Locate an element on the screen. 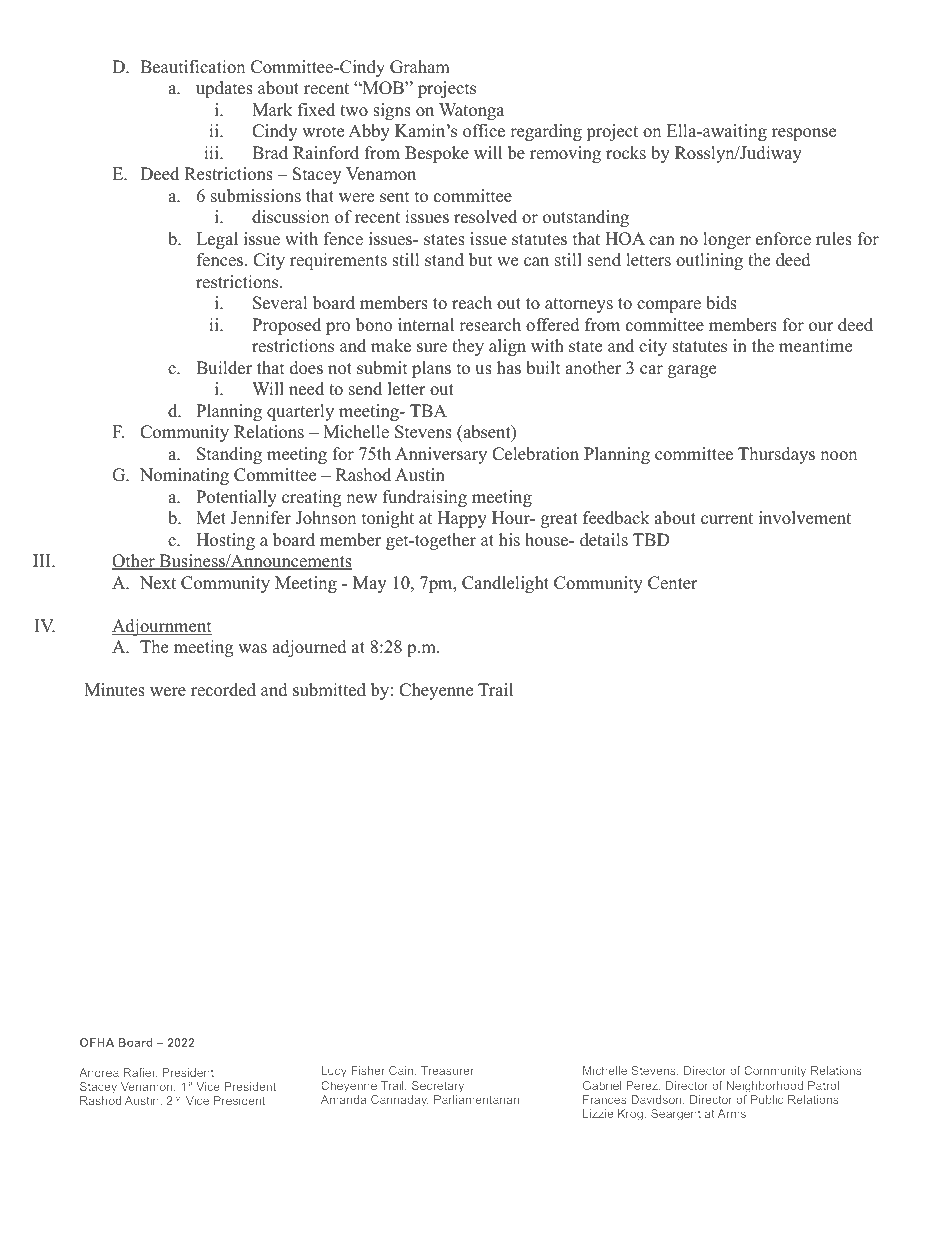 The image size is (952, 1233). current is located at coordinates (727, 519).
